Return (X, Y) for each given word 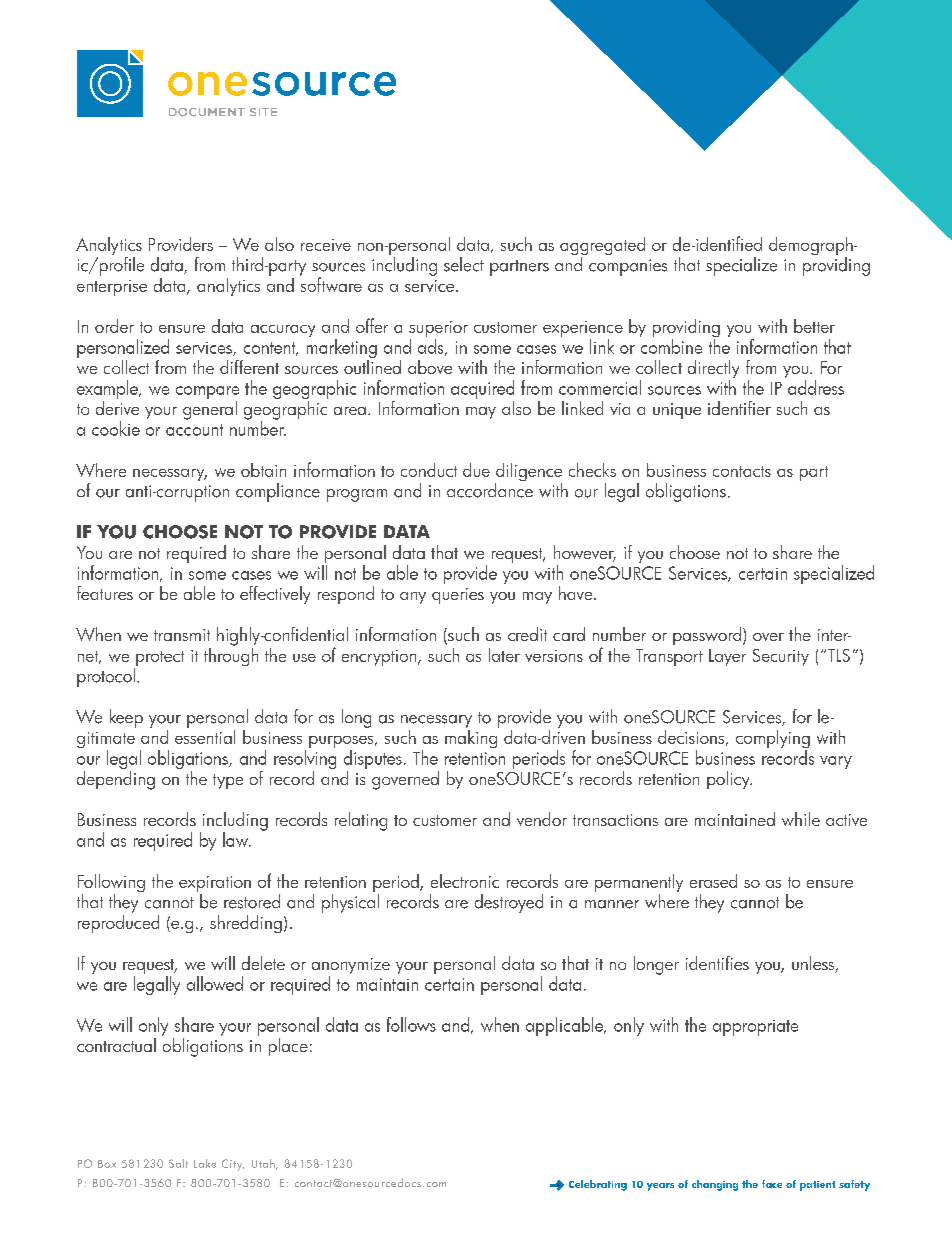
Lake (205, 1163)
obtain (263, 470)
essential (205, 735)
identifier (739, 408)
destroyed (509, 903)
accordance (490, 490)
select (464, 264)
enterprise (112, 288)
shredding (246, 924)
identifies (717, 963)
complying (773, 740)
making (472, 737)
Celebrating (598, 1185)
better (814, 326)
